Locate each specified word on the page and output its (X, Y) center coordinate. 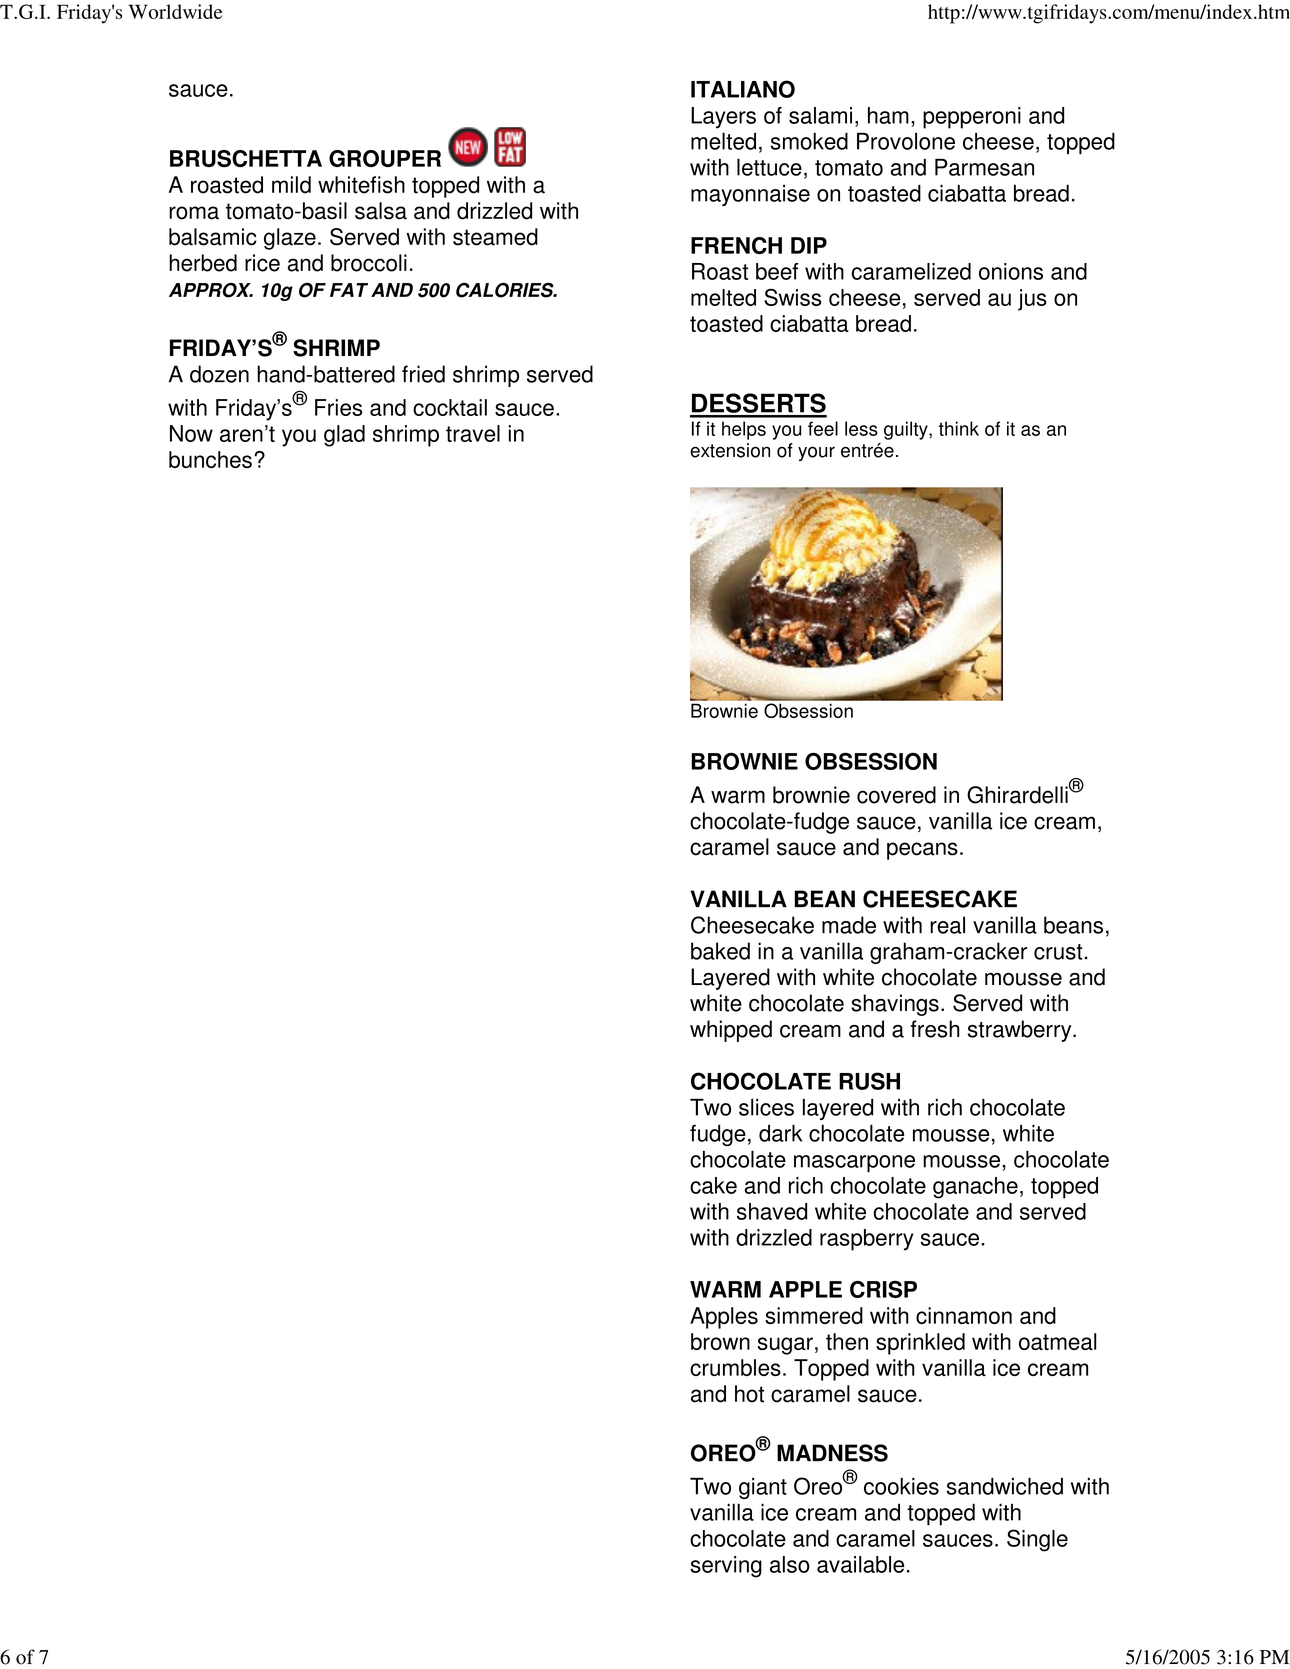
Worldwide (175, 11)
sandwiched (1005, 1486)
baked (720, 951)
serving (726, 1567)
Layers (723, 118)
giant (763, 1488)
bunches (210, 459)
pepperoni (972, 118)
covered (896, 795)
